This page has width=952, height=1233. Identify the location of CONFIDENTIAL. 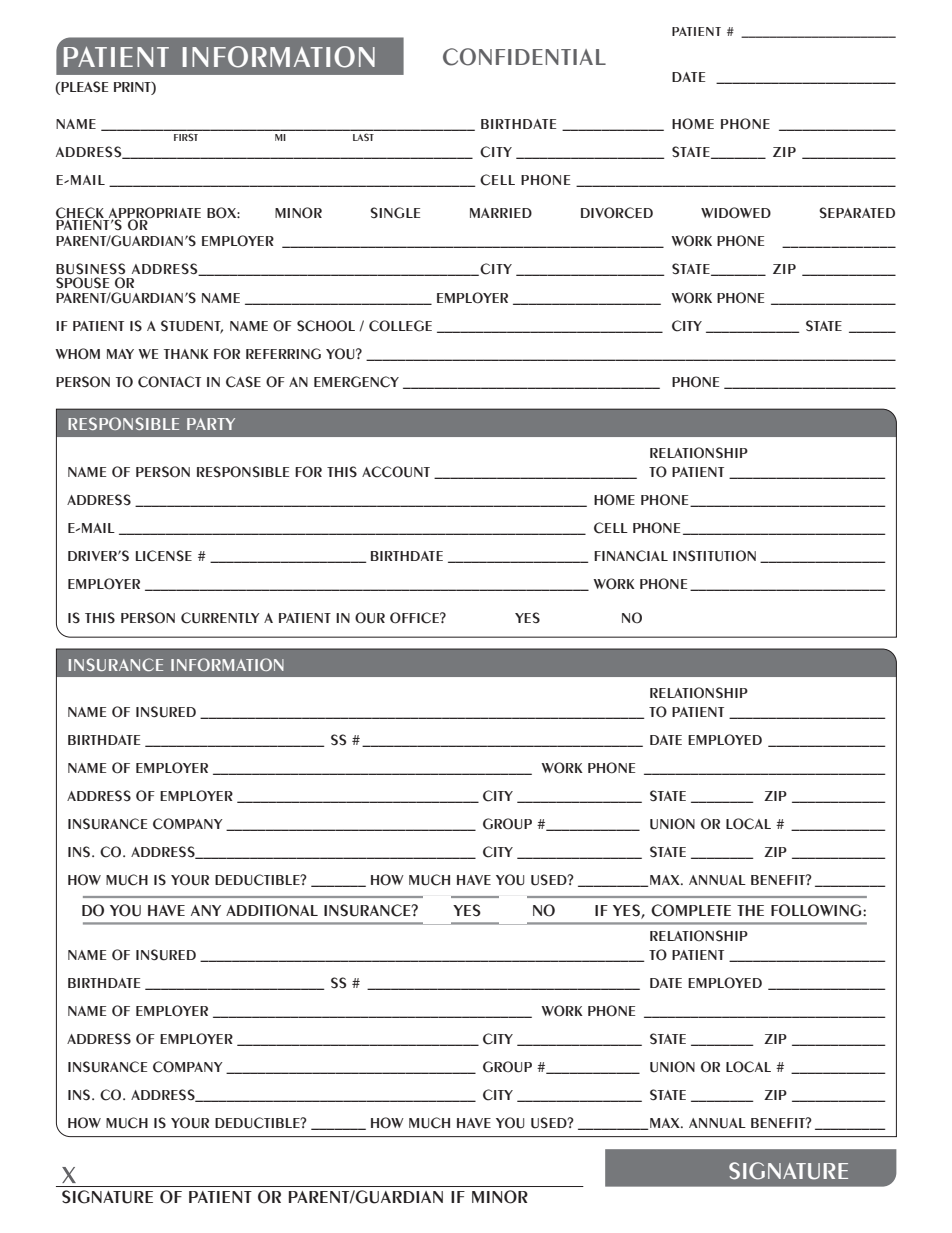
(524, 57).
